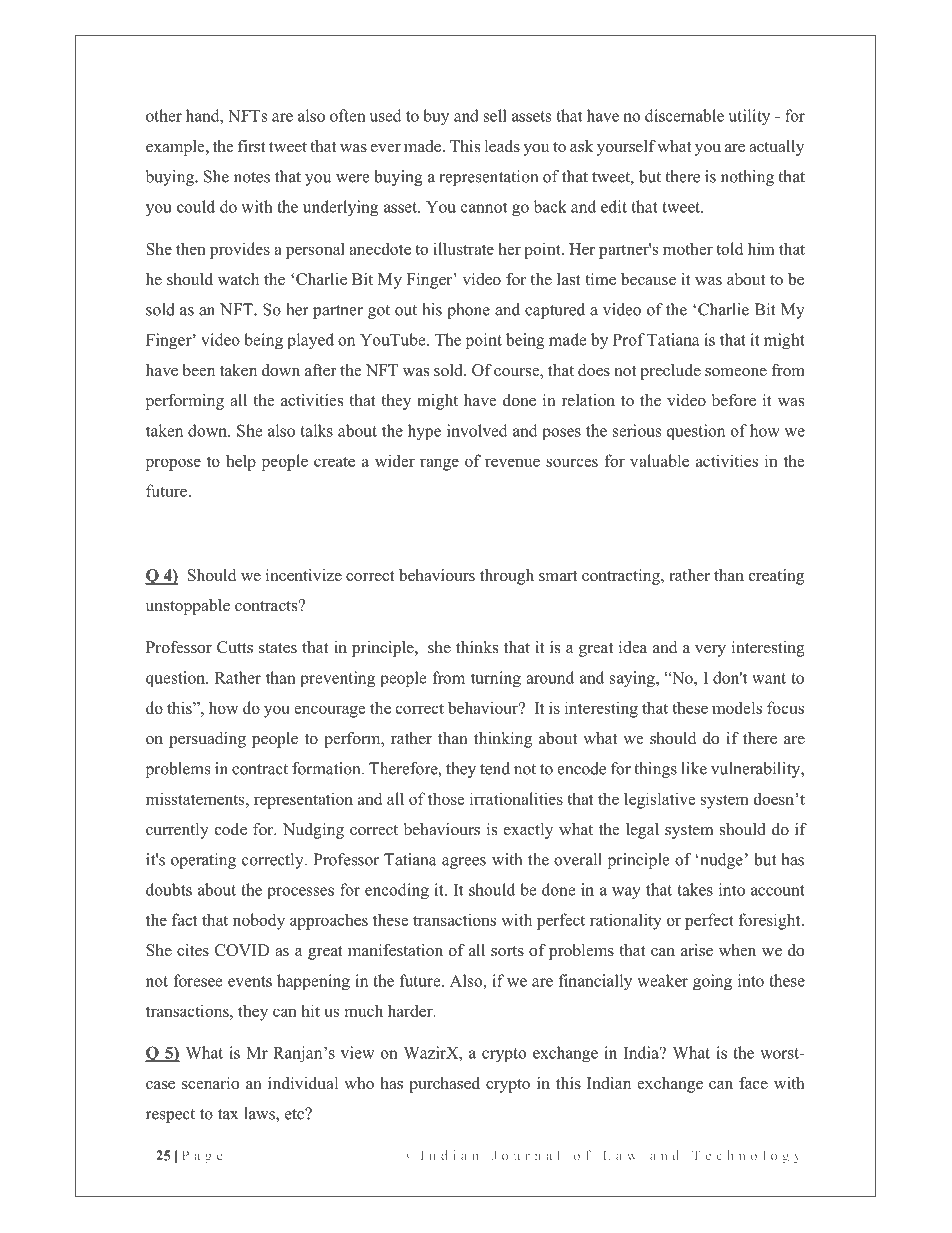 The image size is (952, 1233). Describe the element at coordinates (252, 146) in the screenshot. I see `first` at that location.
